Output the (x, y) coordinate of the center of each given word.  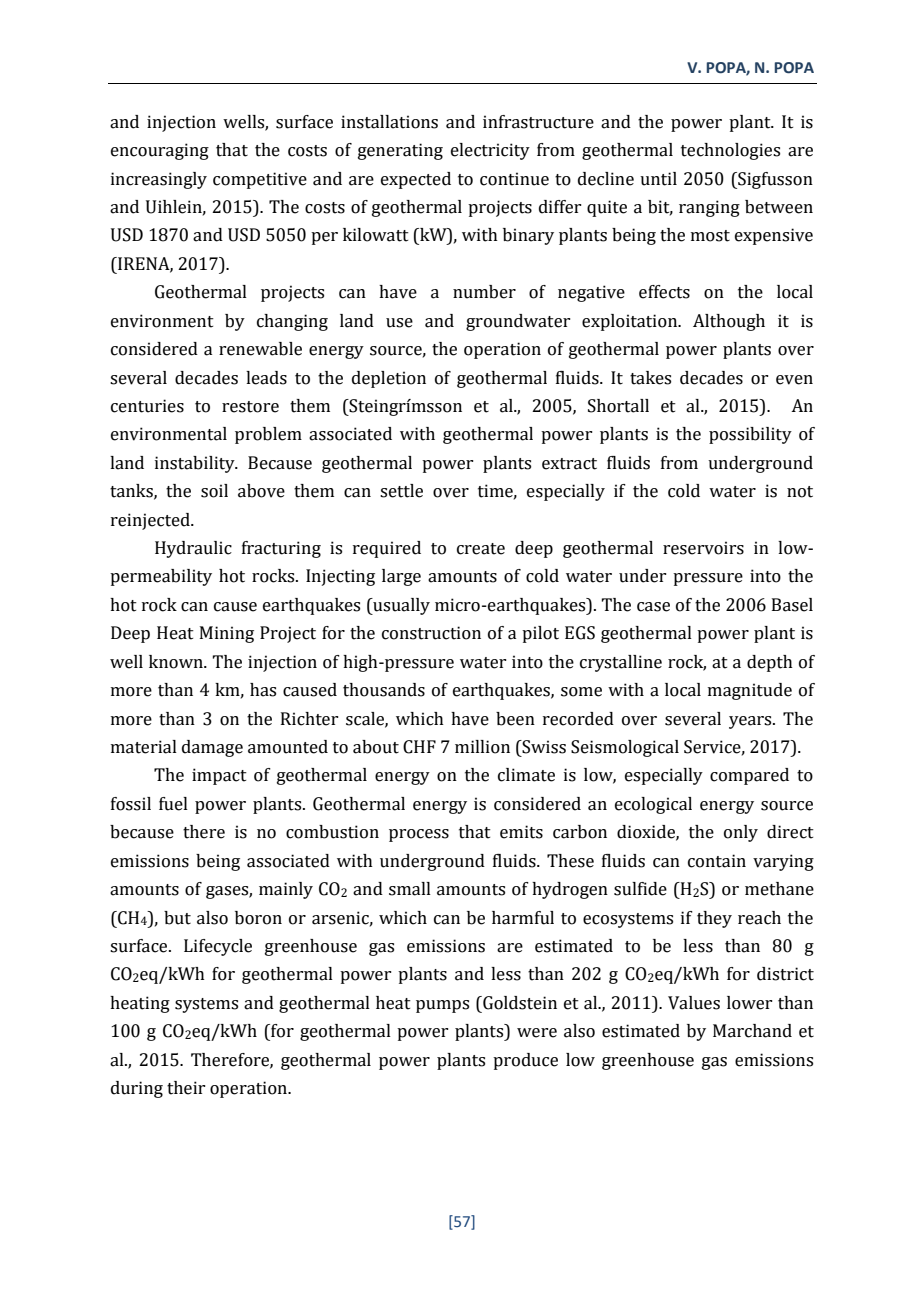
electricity (490, 151)
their (186, 1088)
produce (525, 1061)
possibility (750, 435)
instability (196, 464)
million (482, 747)
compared (749, 776)
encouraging (160, 151)
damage (212, 748)
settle (401, 491)
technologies (730, 151)
